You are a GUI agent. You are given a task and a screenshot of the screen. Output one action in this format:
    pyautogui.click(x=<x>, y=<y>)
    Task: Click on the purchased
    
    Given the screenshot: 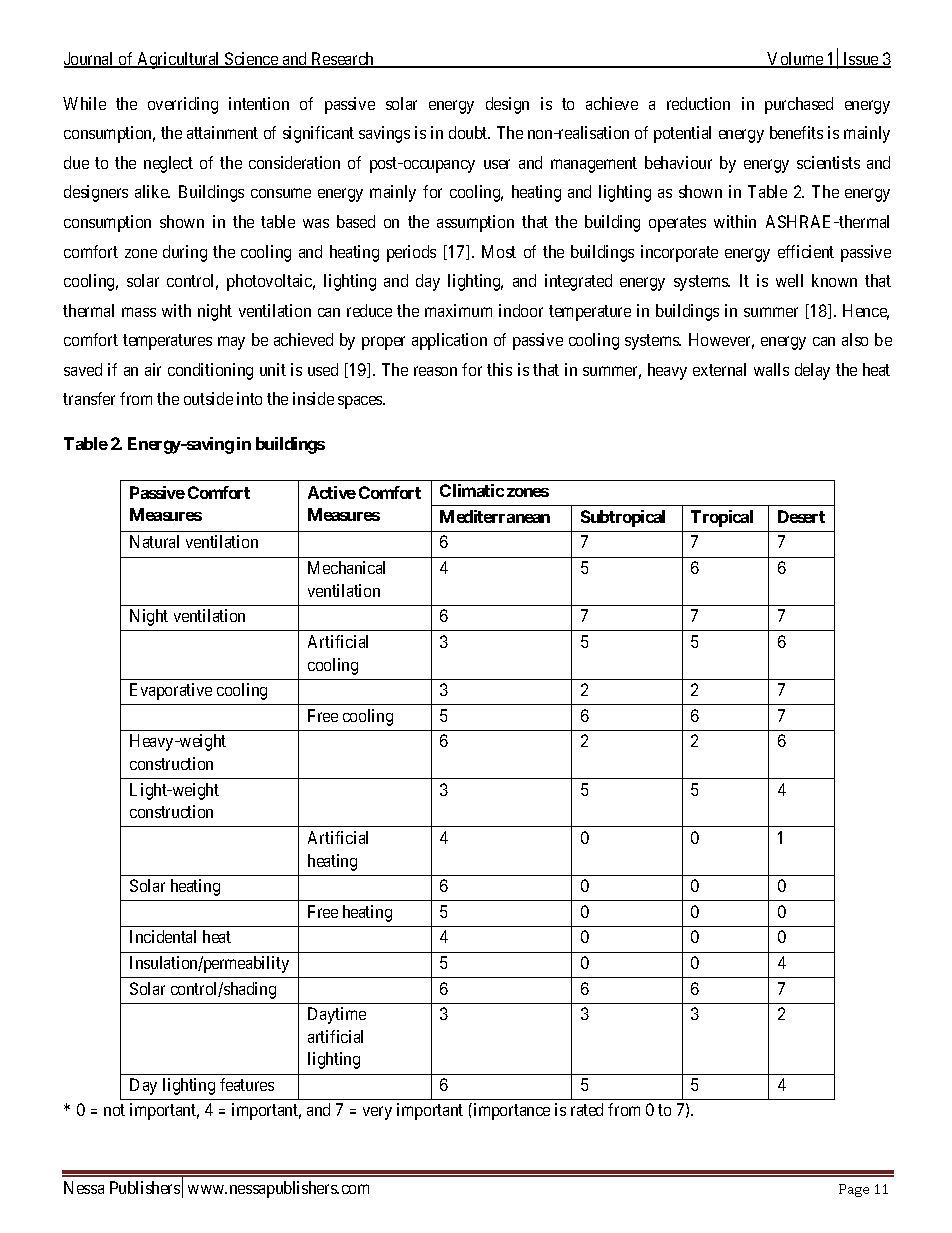 What is the action you would take?
    pyautogui.click(x=799, y=105)
